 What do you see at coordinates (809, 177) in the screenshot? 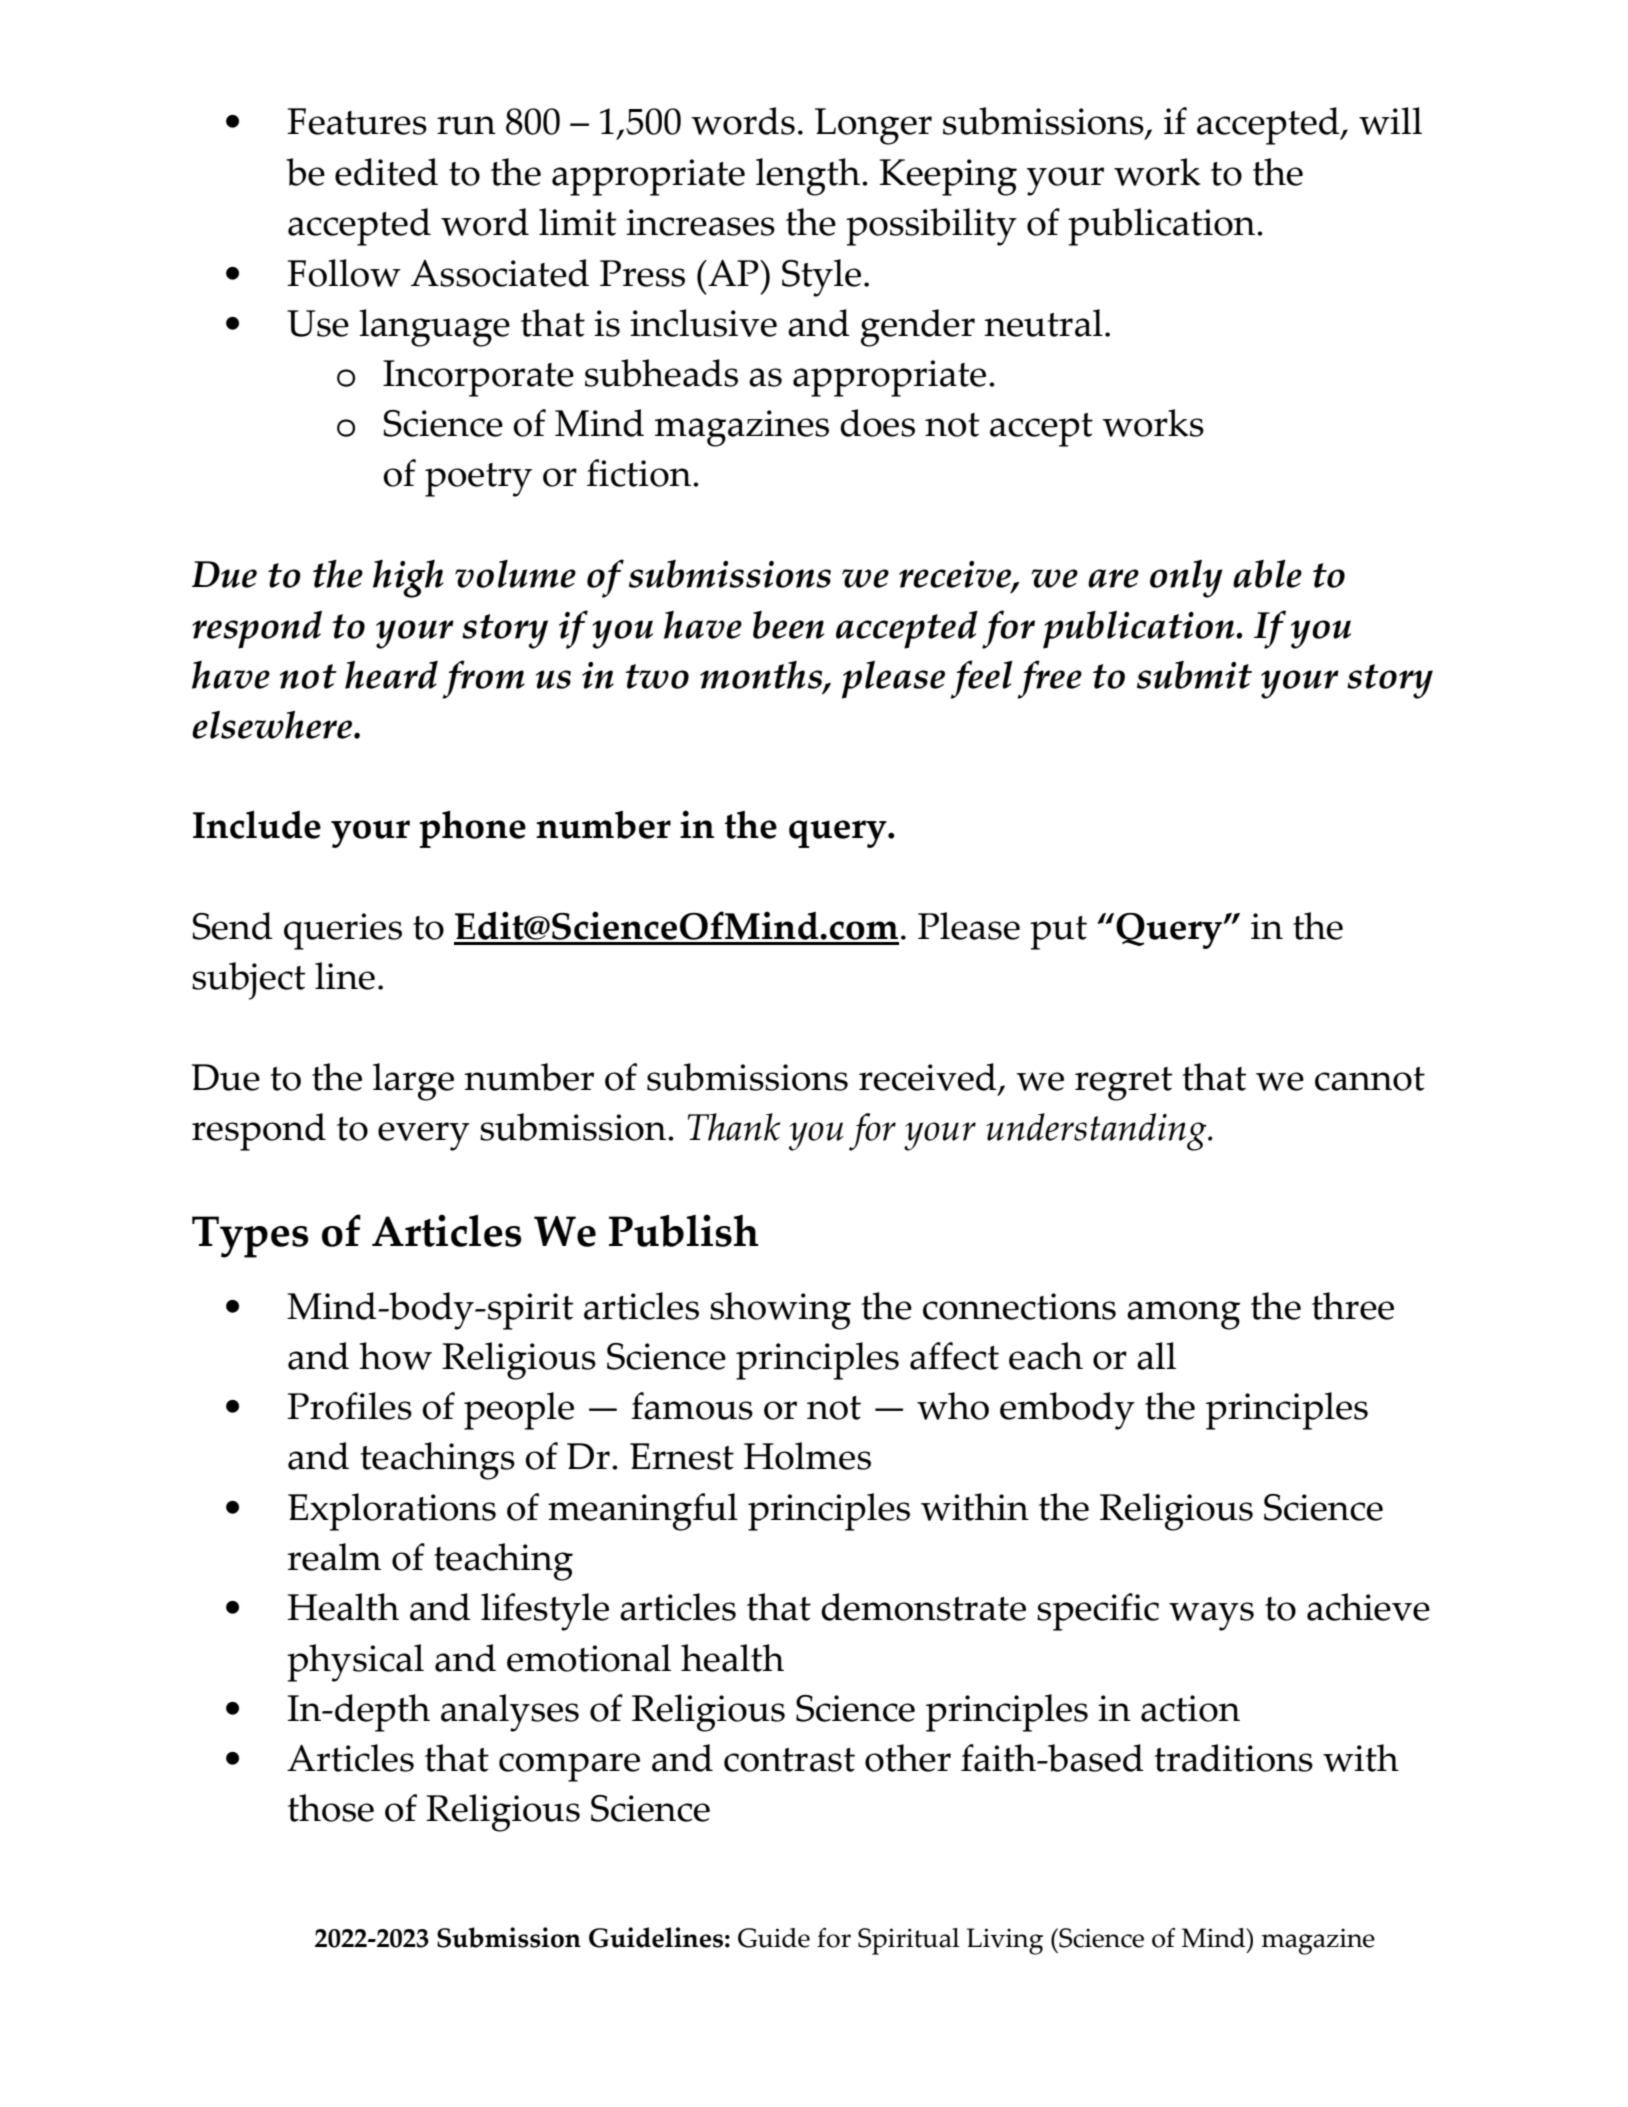
I see `length` at bounding box center [809, 177].
